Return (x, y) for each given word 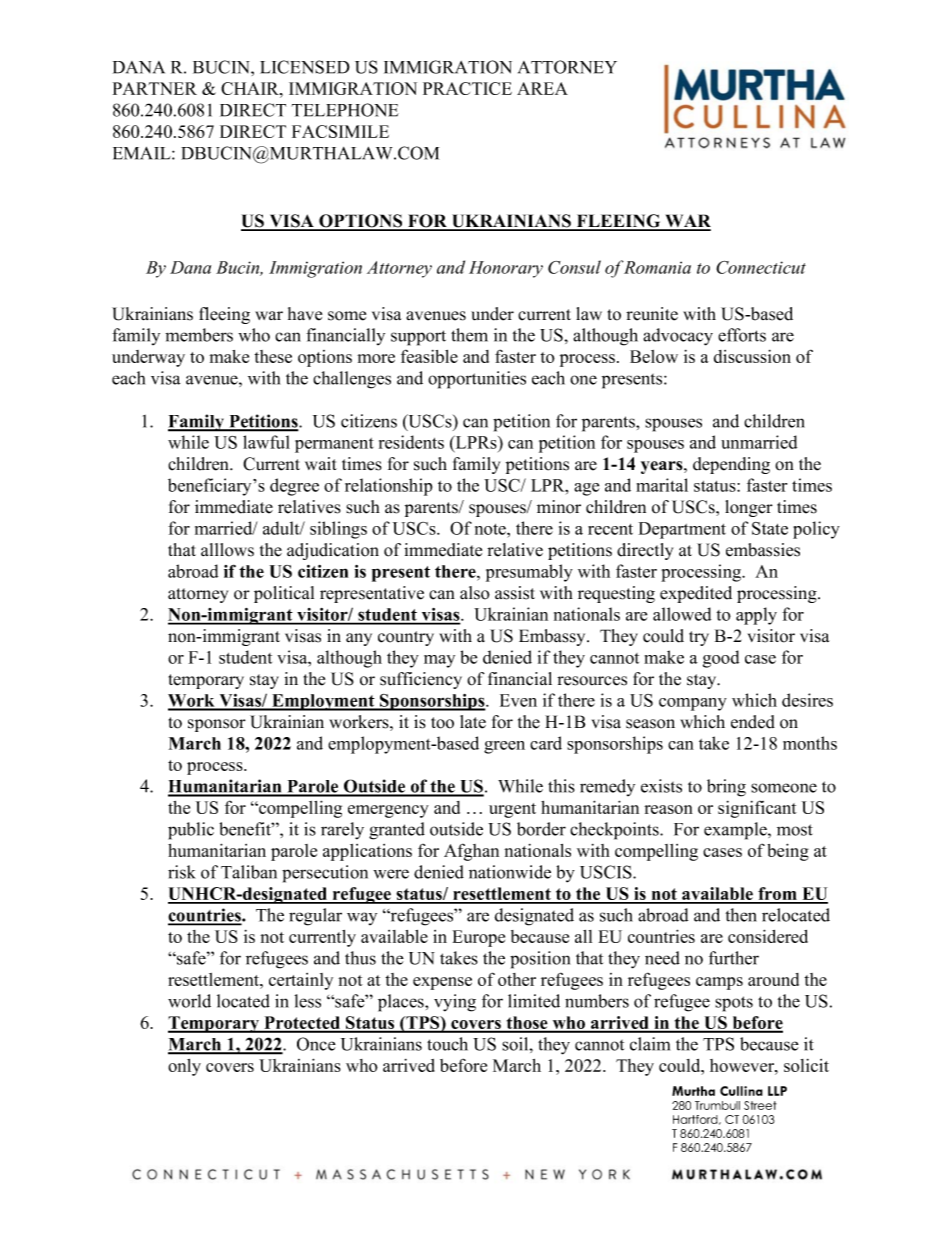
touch (447, 1044)
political (284, 594)
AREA (542, 88)
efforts (742, 335)
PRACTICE (467, 88)
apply (756, 616)
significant (757, 809)
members (199, 335)
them (469, 335)
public (191, 831)
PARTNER (155, 88)
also (475, 593)
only (184, 1067)
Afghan (471, 852)
